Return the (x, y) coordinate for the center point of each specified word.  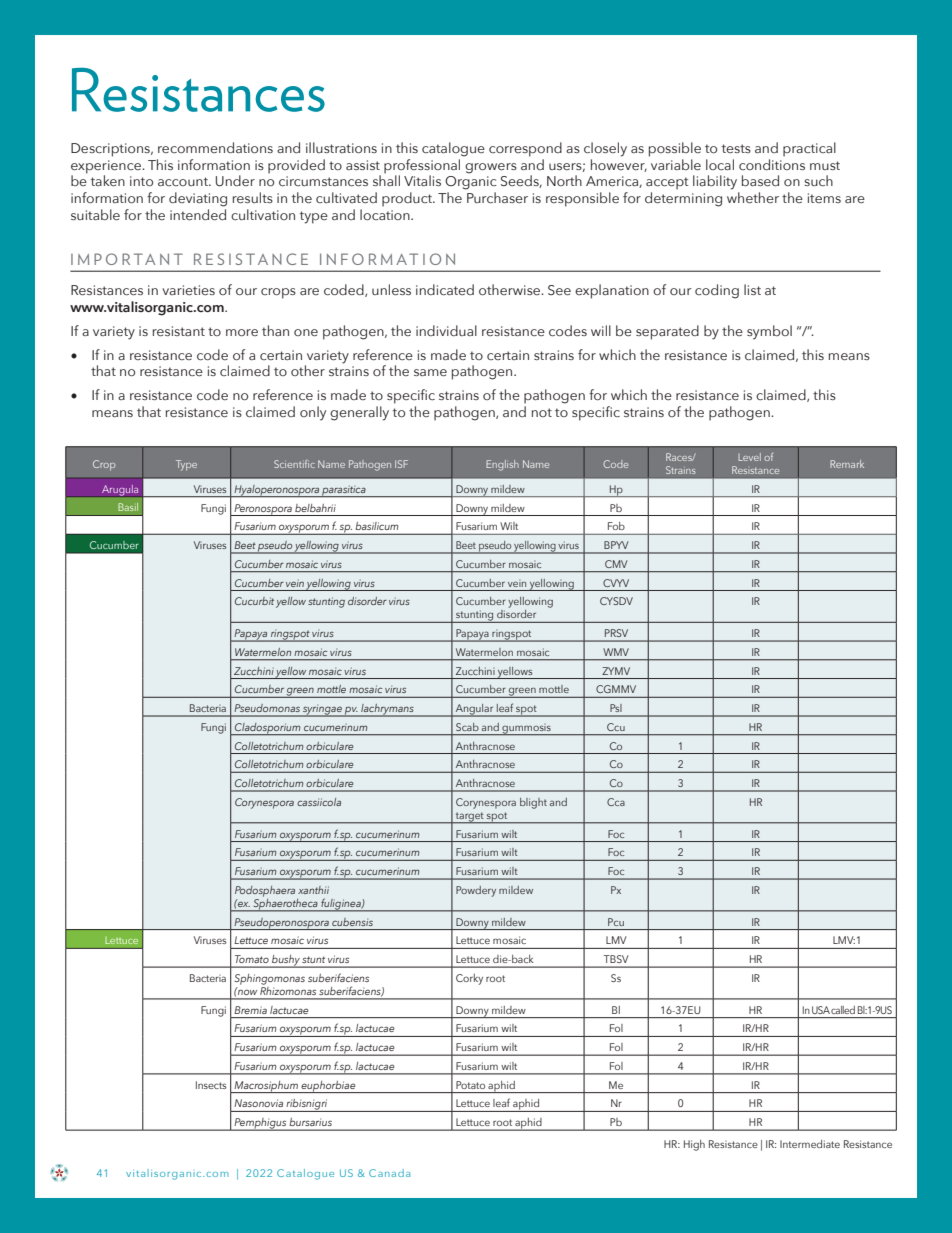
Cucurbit (254, 601)
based (760, 181)
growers (491, 168)
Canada (389, 1173)
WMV (616, 652)
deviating (198, 199)
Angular (474, 710)
